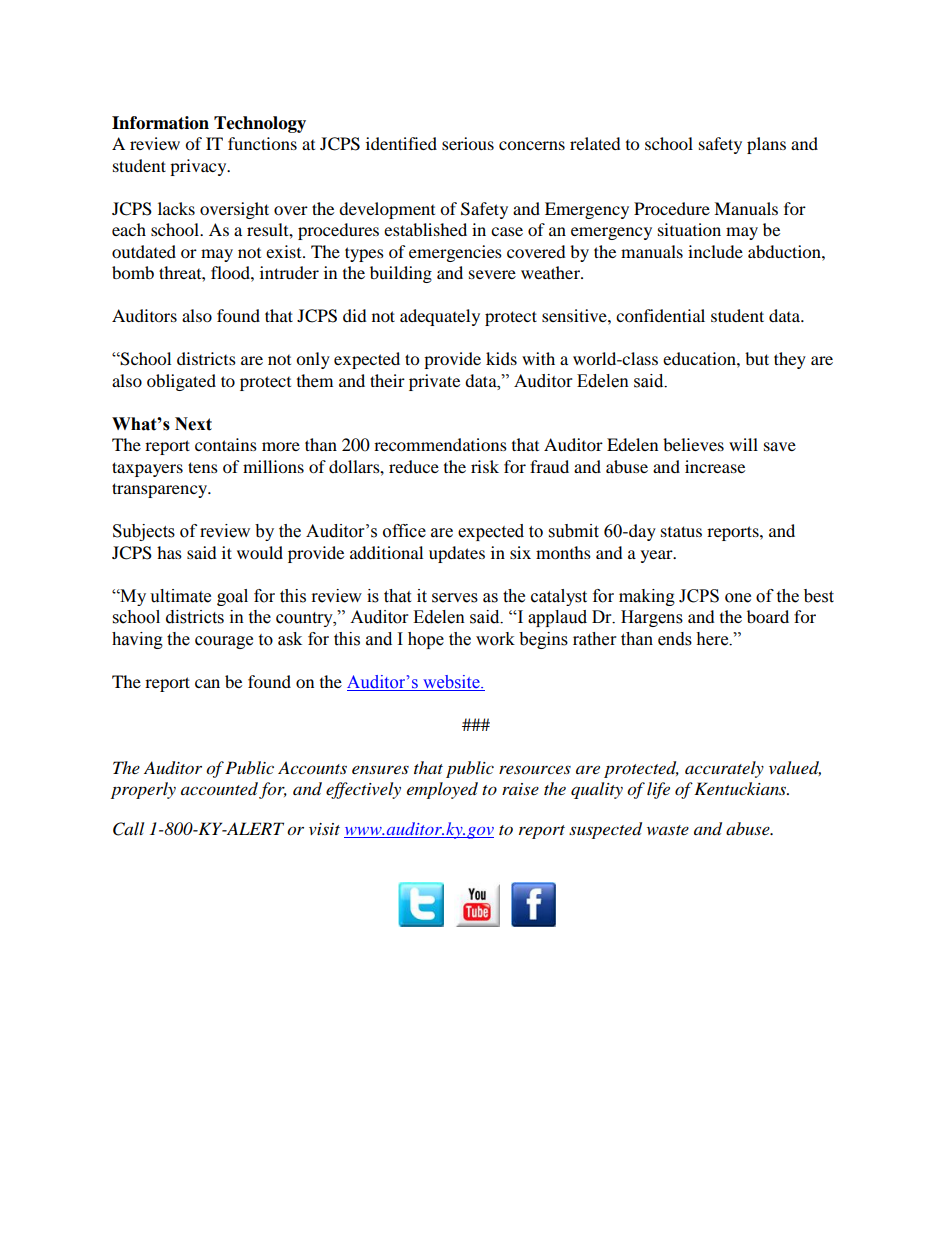 The image size is (952, 1233). Describe the element at coordinates (468, 143) in the image. I see `serious` at that location.
